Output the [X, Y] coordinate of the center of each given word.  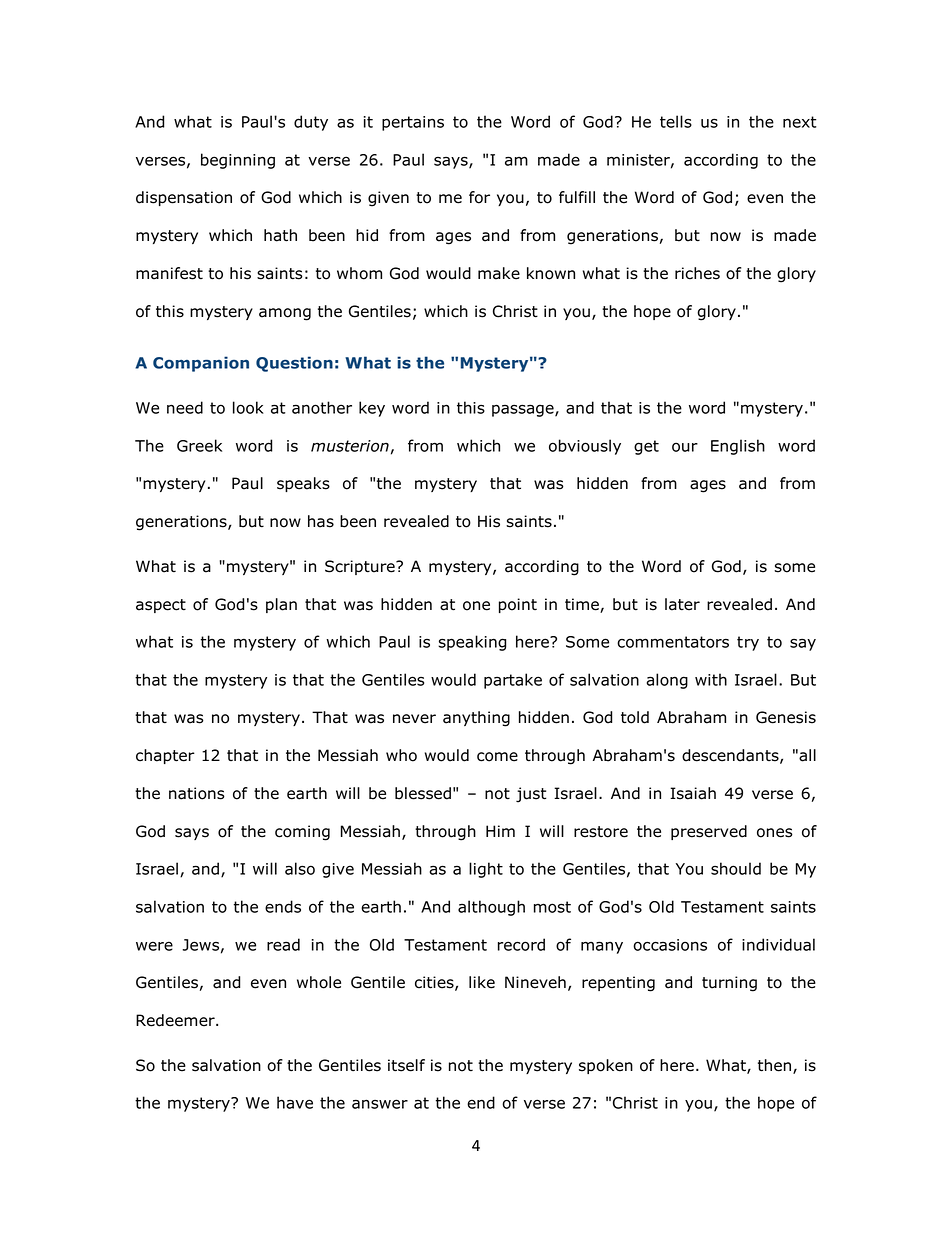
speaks [303, 484]
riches [697, 273]
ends [283, 906]
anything [476, 719]
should [736, 868]
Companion [201, 364]
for [479, 197]
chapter [165, 756]
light [486, 870]
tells [676, 121]
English [738, 447]
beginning [238, 161]
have [295, 1102]
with [711, 679]
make [499, 273]
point [518, 605]
